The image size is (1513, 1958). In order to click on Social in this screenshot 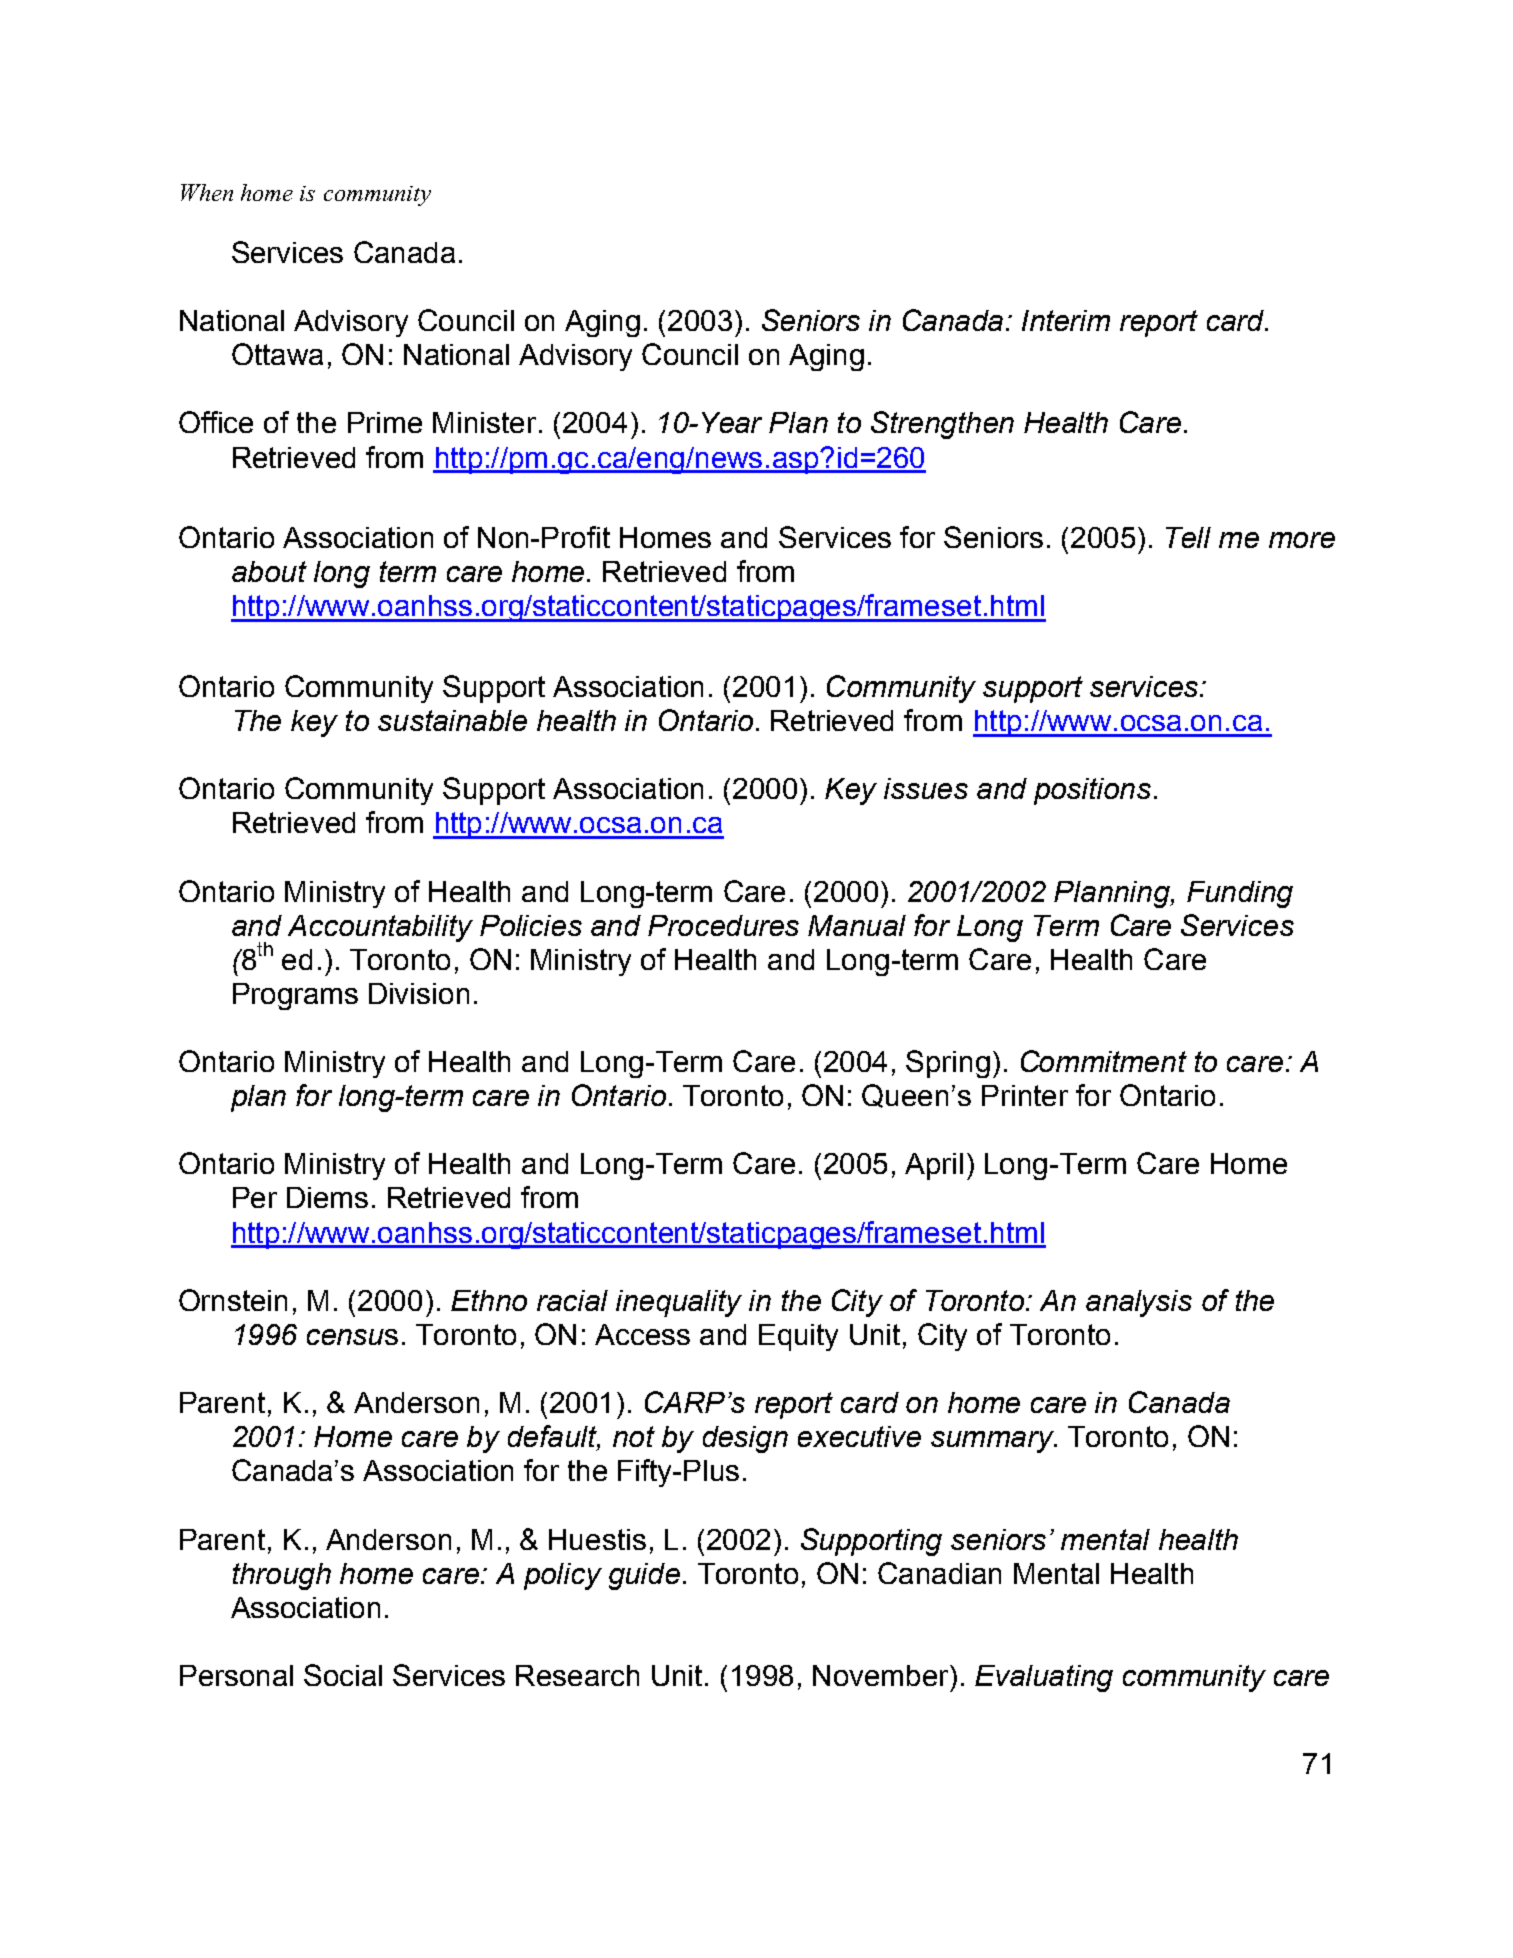, I will do `click(343, 1675)`.
